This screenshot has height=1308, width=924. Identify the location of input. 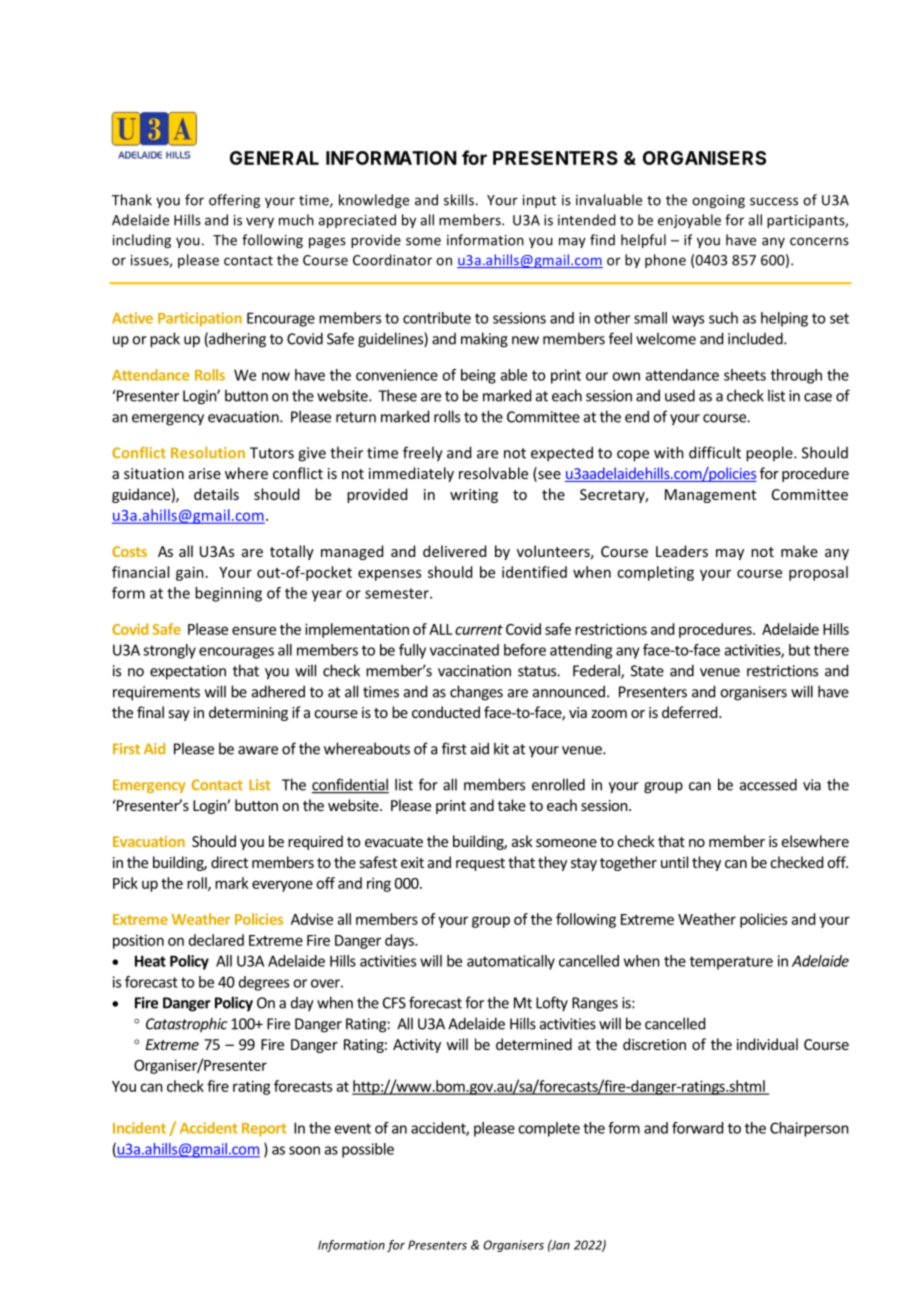
(539, 201).
